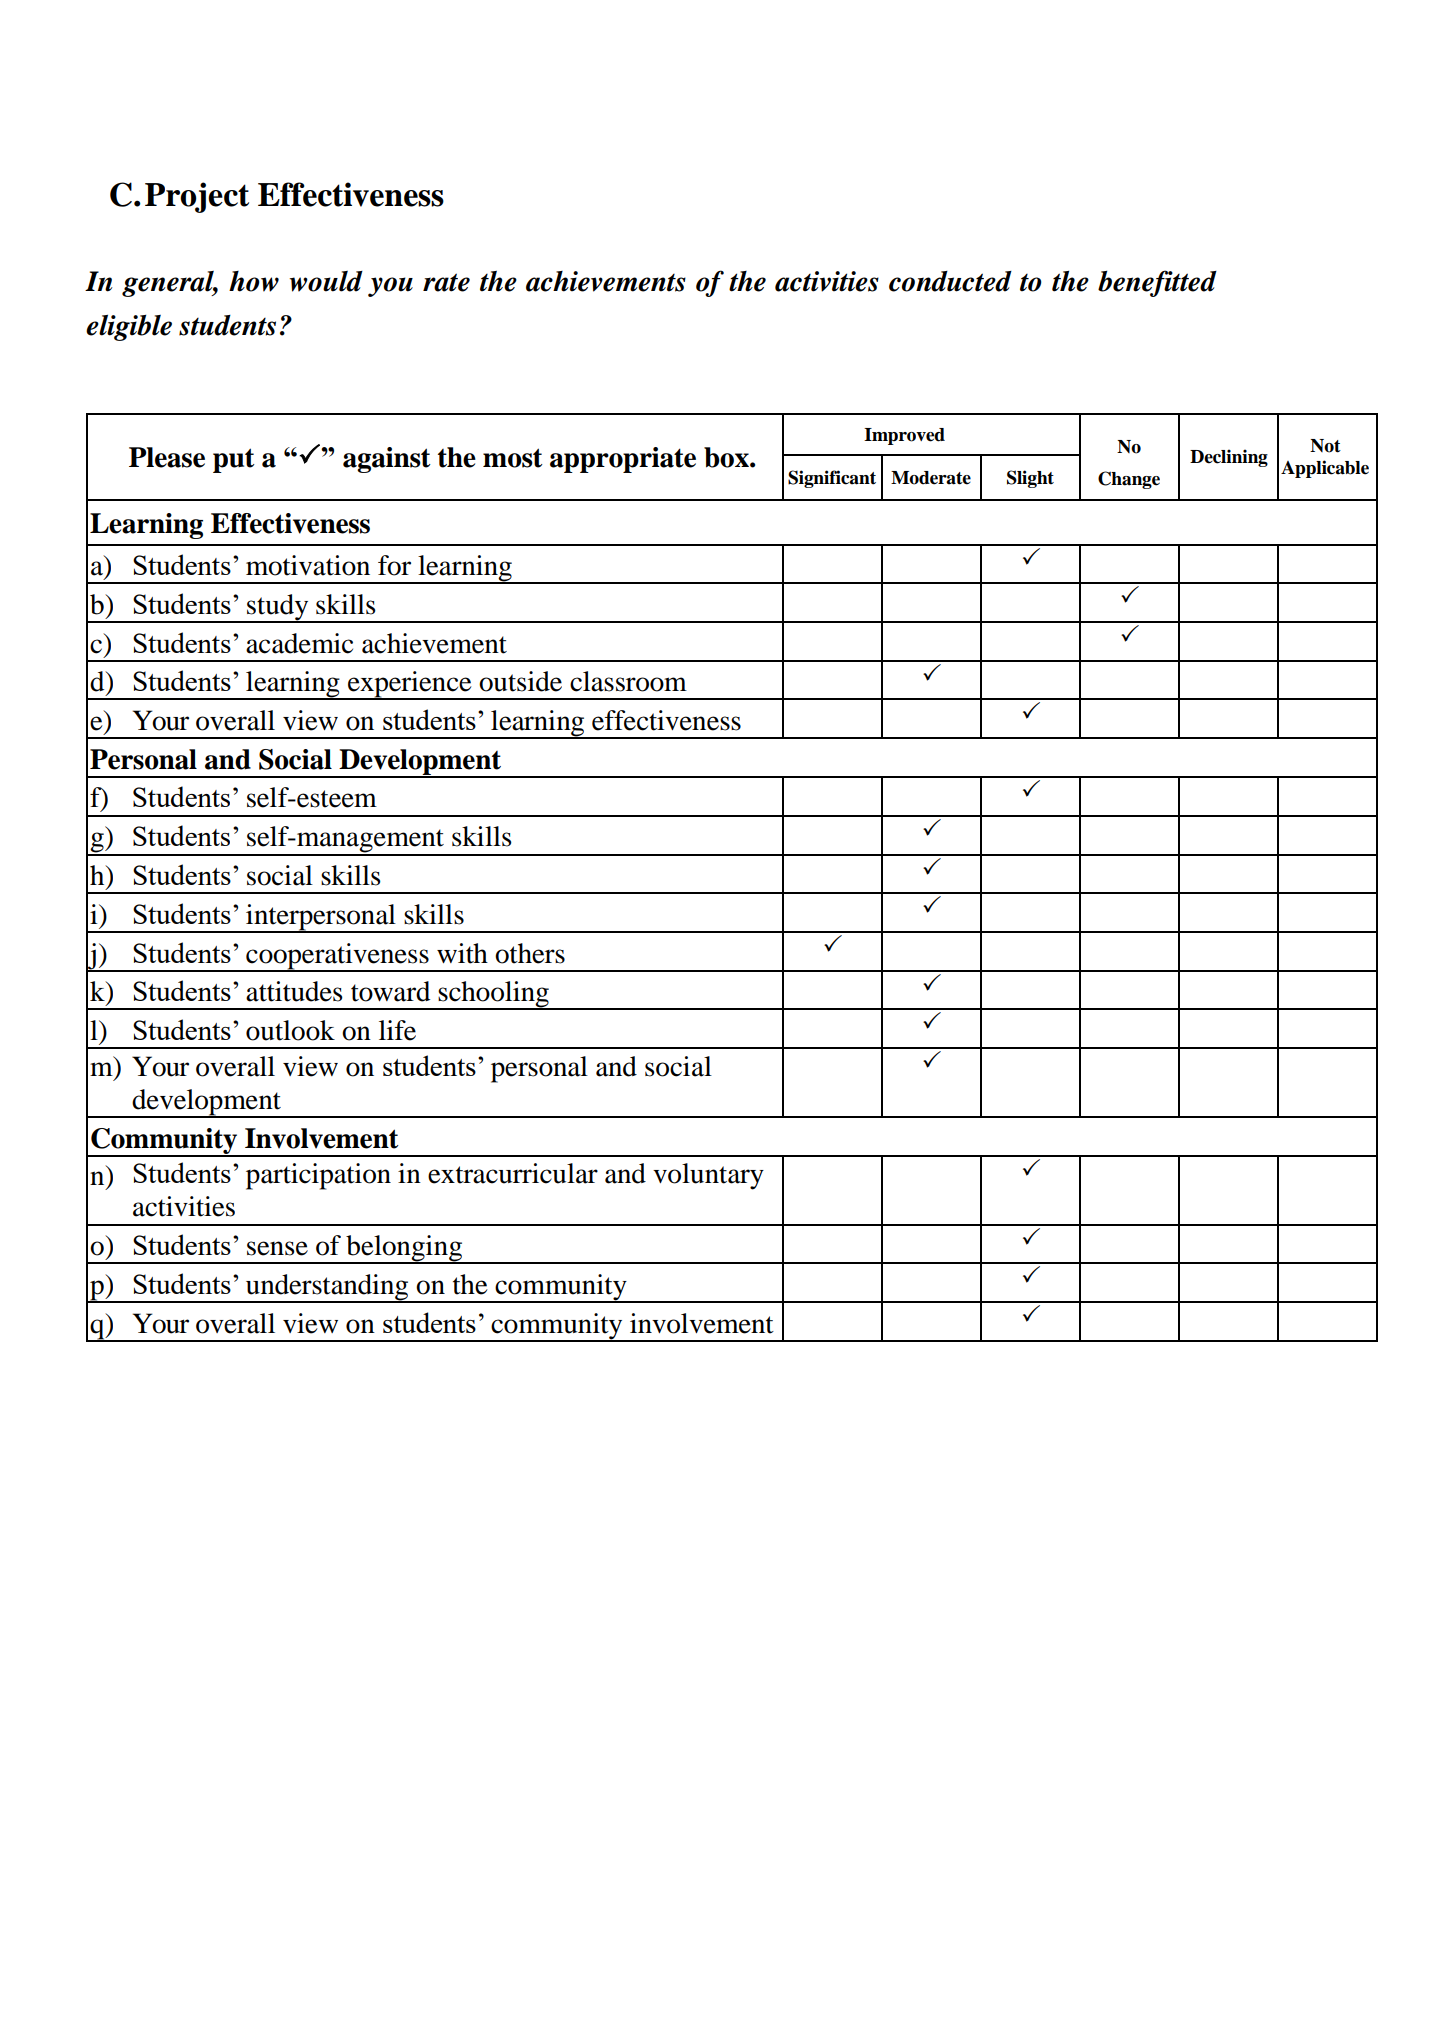  Describe the element at coordinates (1129, 480) in the screenshot. I see `Change` at that location.
